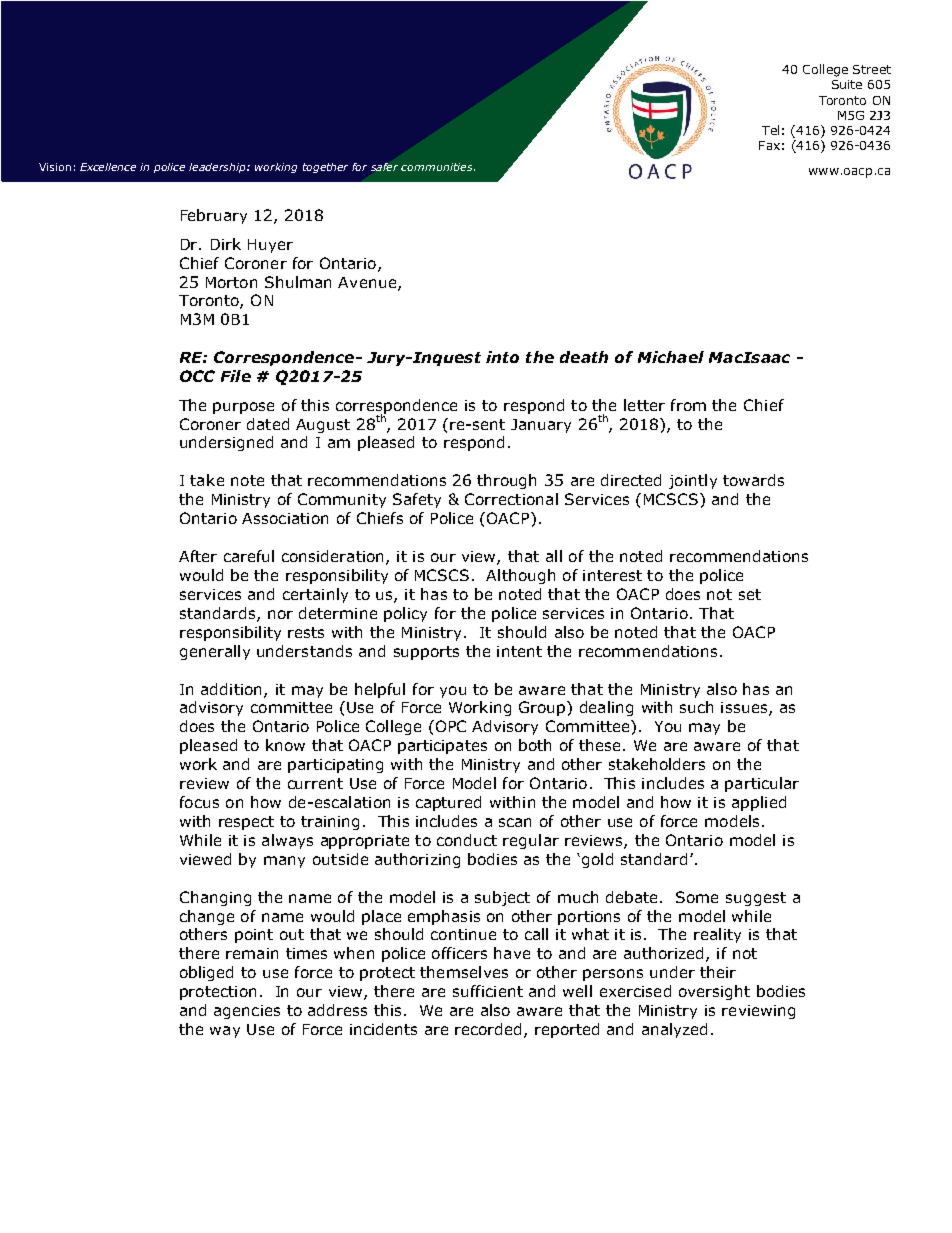 The height and width of the document is (1233, 952). What do you see at coordinates (714, 992) in the document?
I see `oversight` at bounding box center [714, 992].
